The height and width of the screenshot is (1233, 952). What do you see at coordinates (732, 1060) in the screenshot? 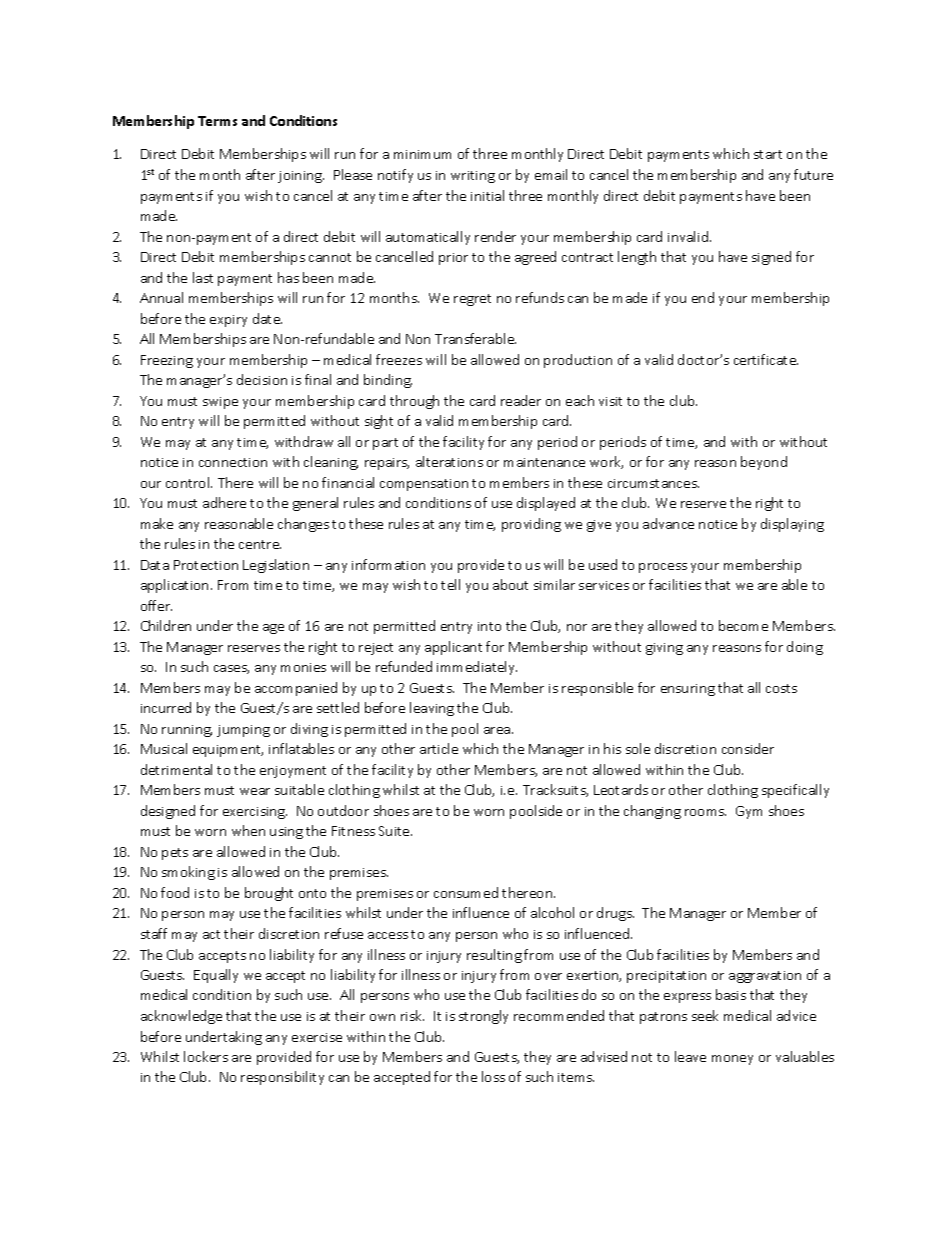
I see `money` at bounding box center [732, 1060].
